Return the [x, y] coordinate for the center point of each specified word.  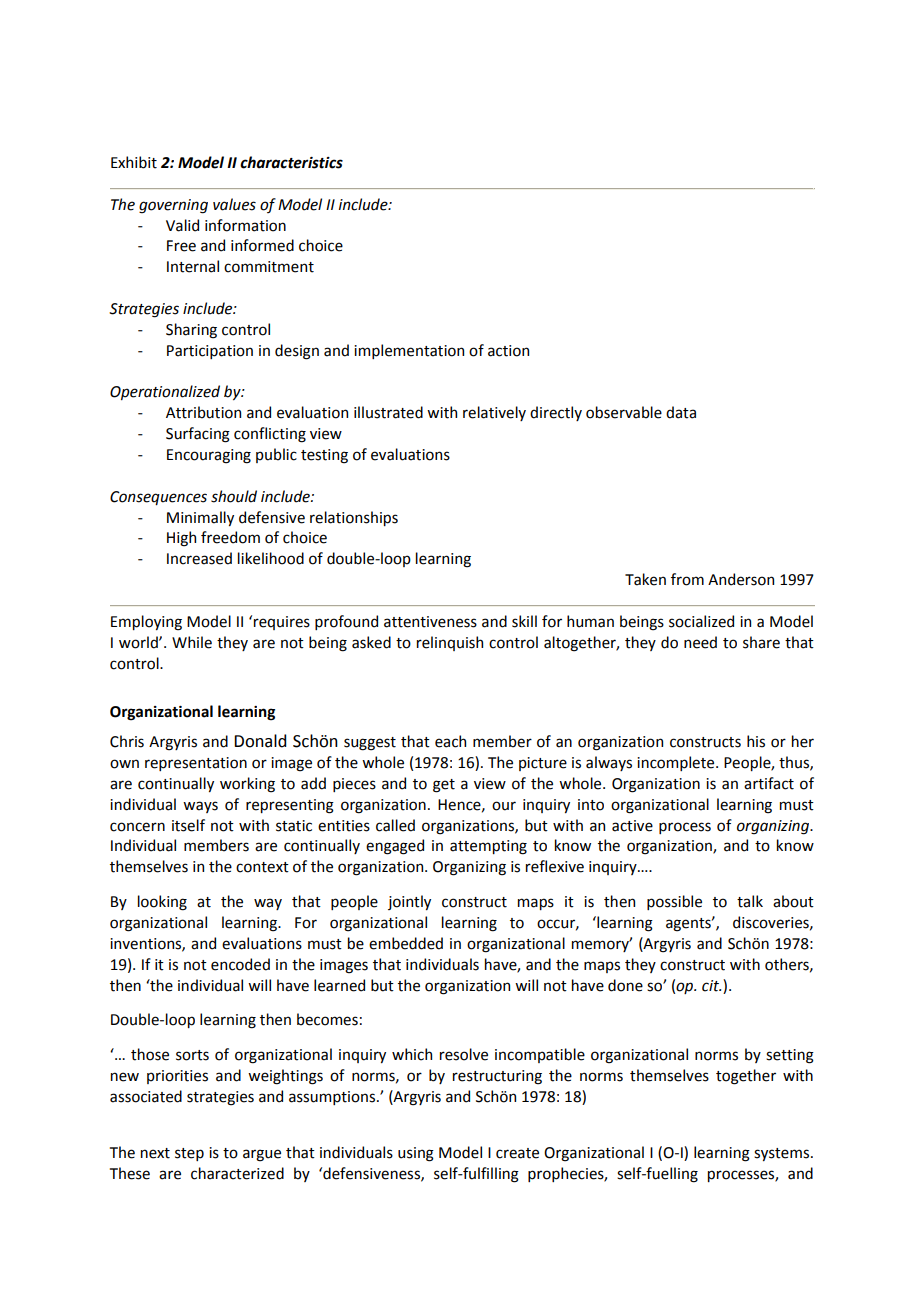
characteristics [291, 162]
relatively [494, 413]
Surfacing [198, 435]
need [700, 642]
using [416, 1154]
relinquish [450, 643]
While [192, 642]
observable [624, 412]
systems [783, 1154]
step [189, 1154]
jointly [409, 902]
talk [750, 901]
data [681, 412]
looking [162, 903]
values [234, 204]
